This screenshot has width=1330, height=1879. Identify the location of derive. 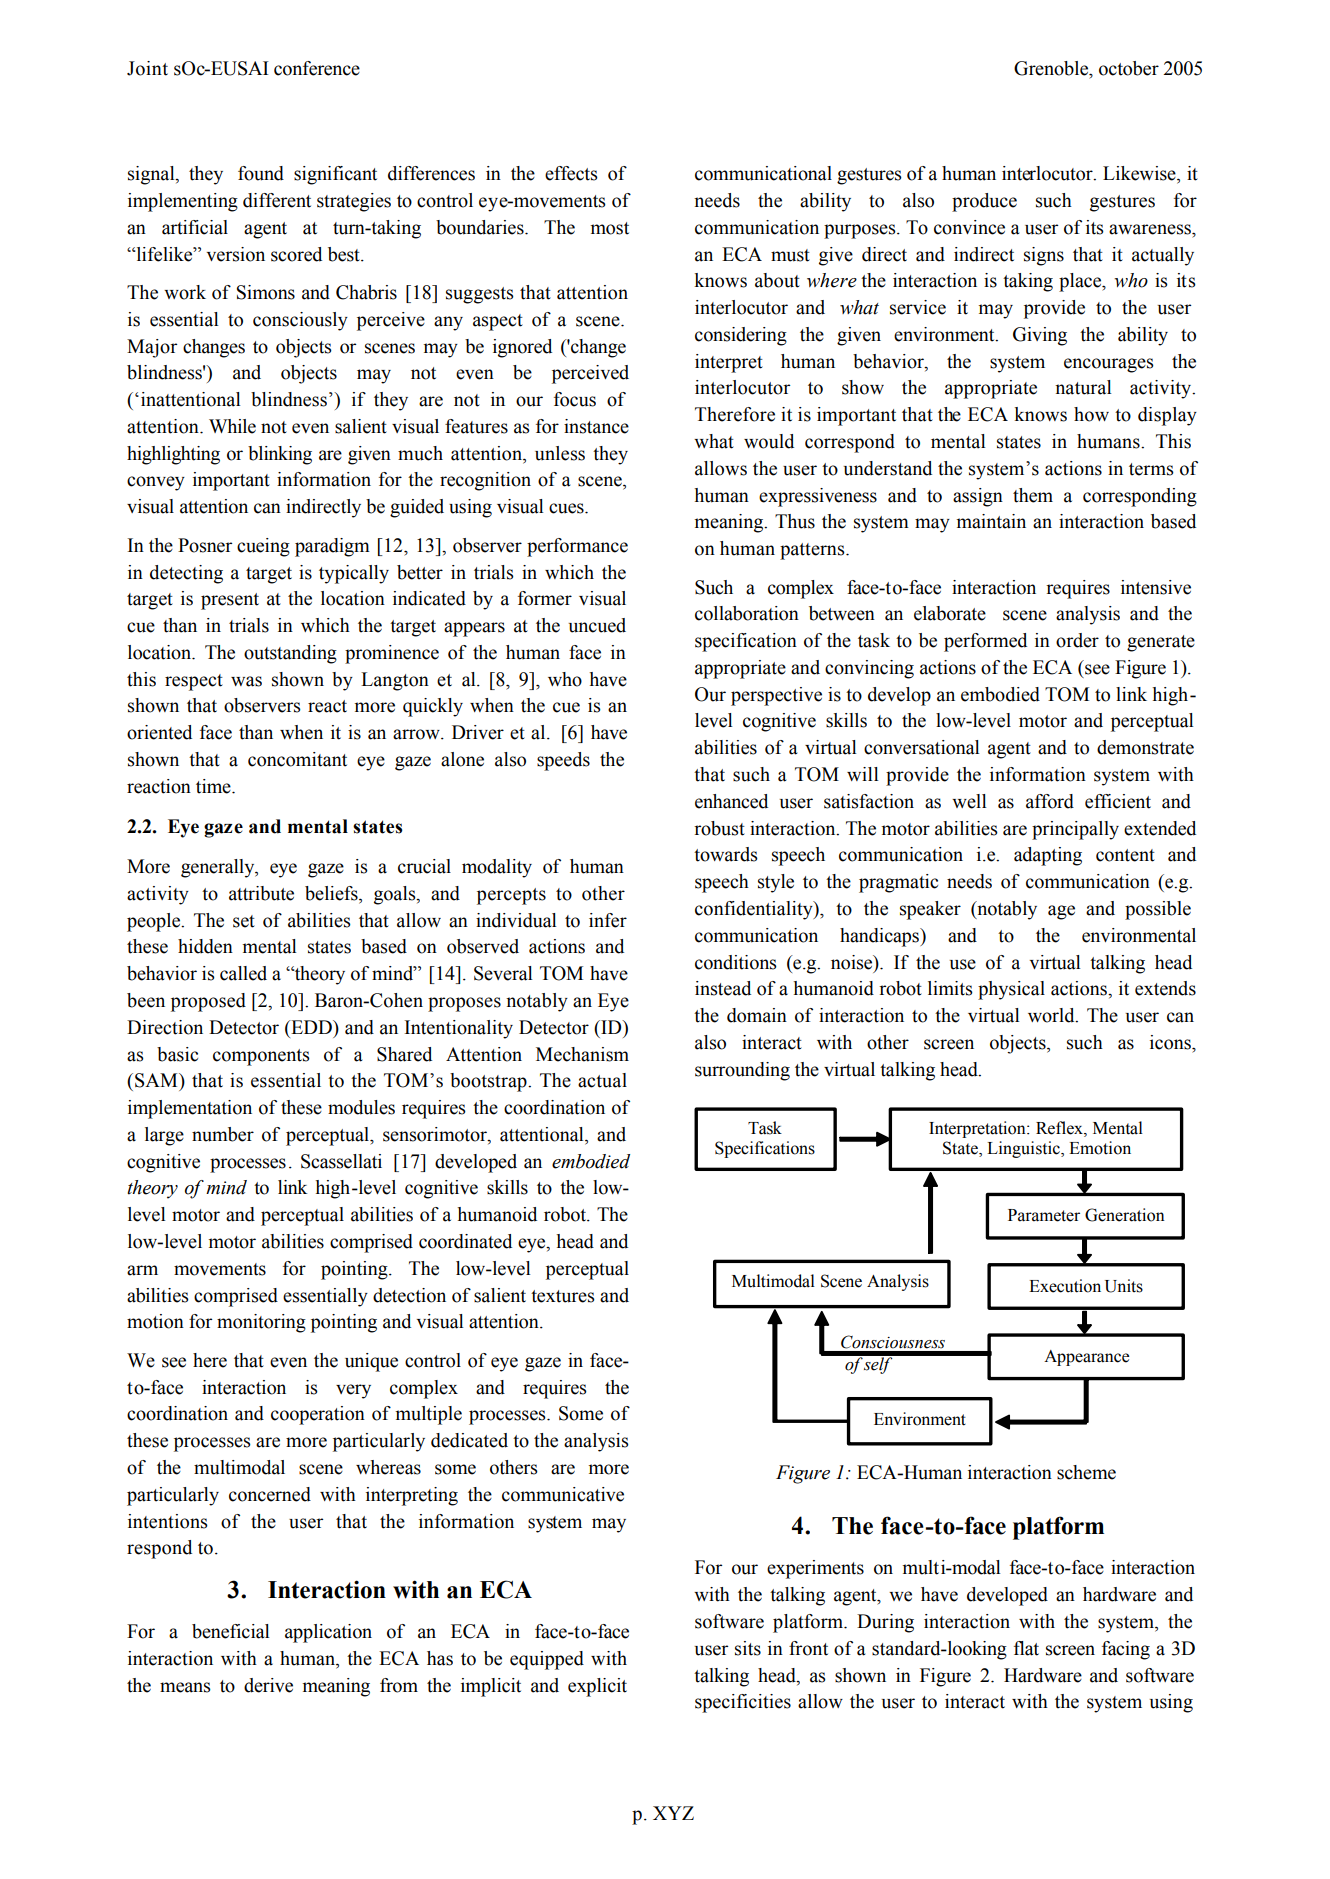
(268, 1685).
